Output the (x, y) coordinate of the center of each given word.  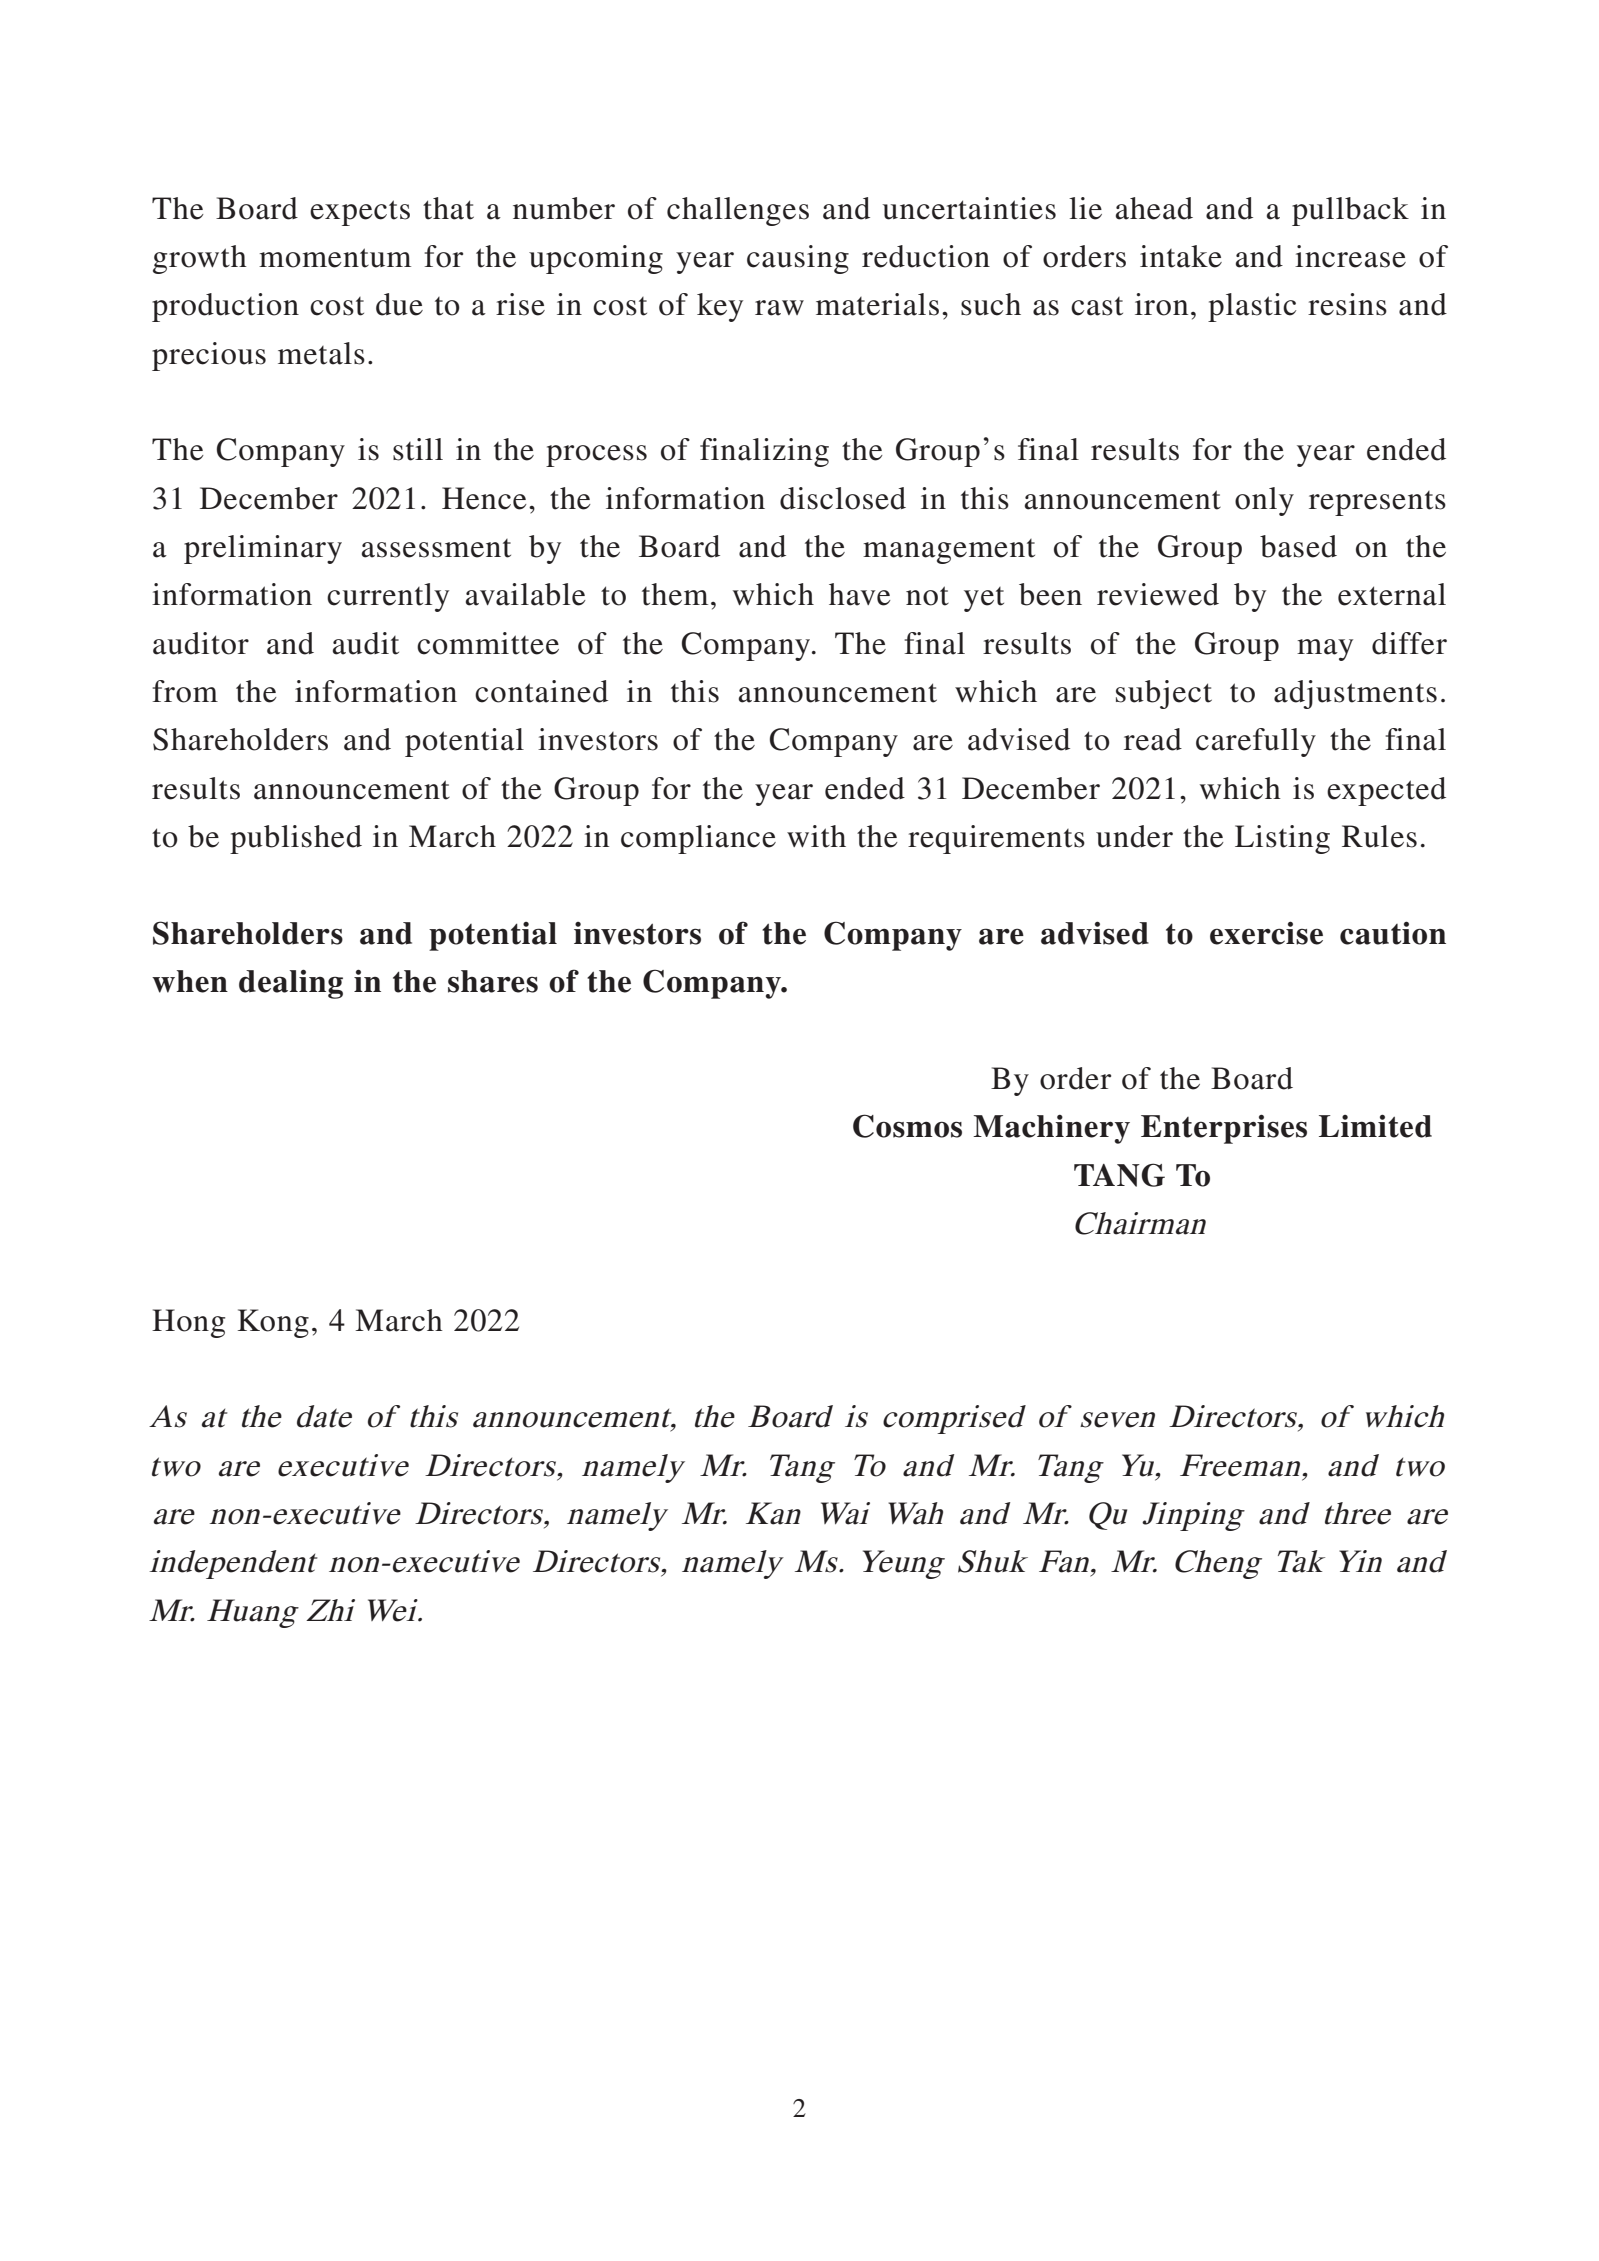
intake (1181, 256)
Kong (273, 1323)
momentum (335, 258)
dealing (291, 984)
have (860, 594)
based (1298, 546)
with (816, 836)
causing (798, 259)
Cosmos (907, 1126)
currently (388, 597)
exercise (1266, 933)
